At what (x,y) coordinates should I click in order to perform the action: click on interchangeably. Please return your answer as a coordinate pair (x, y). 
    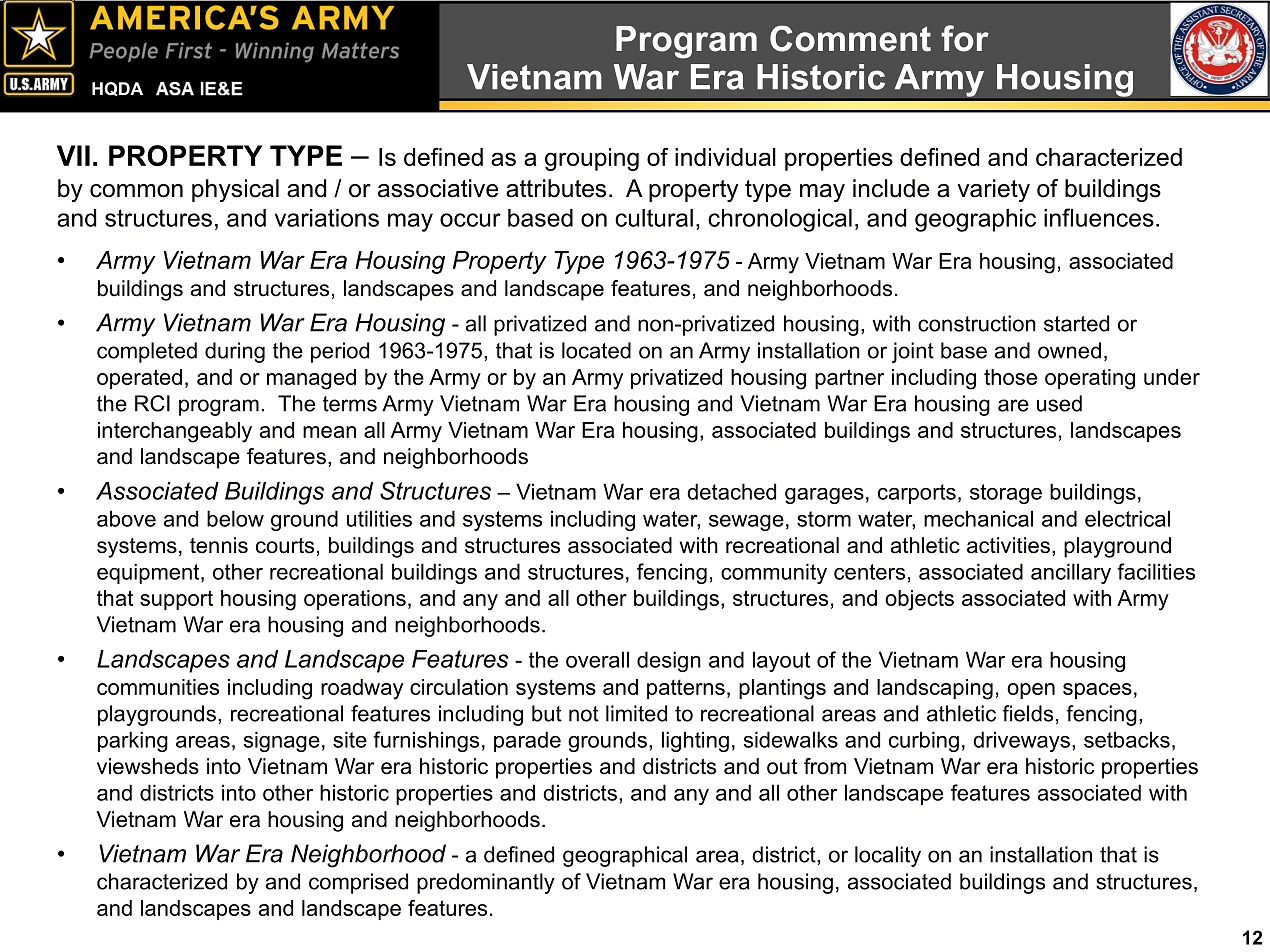
    Looking at the image, I should click on (175, 432).
